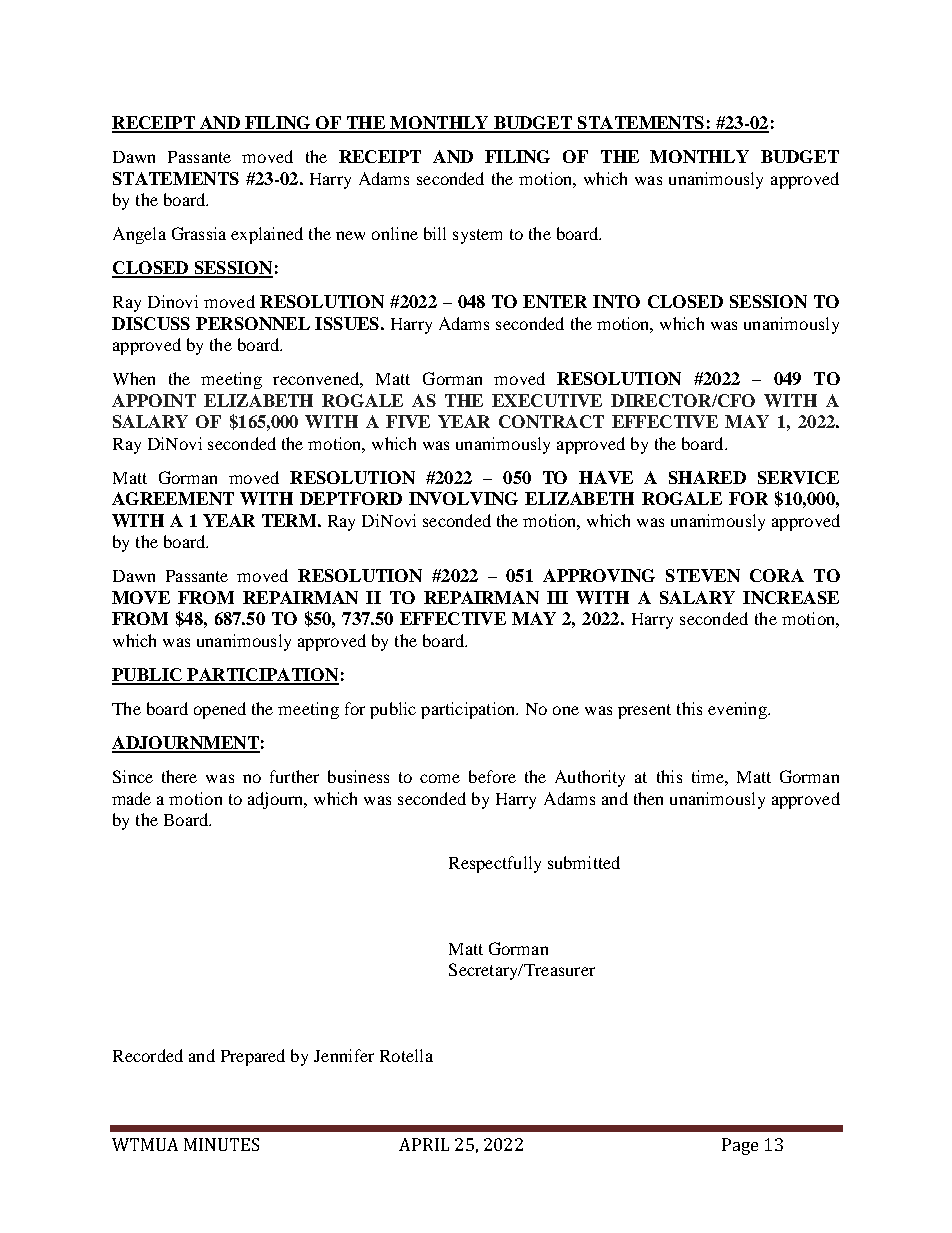 This image has height=1233, width=952. Describe the element at coordinates (740, 1146) in the image. I see `Page` at that location.
